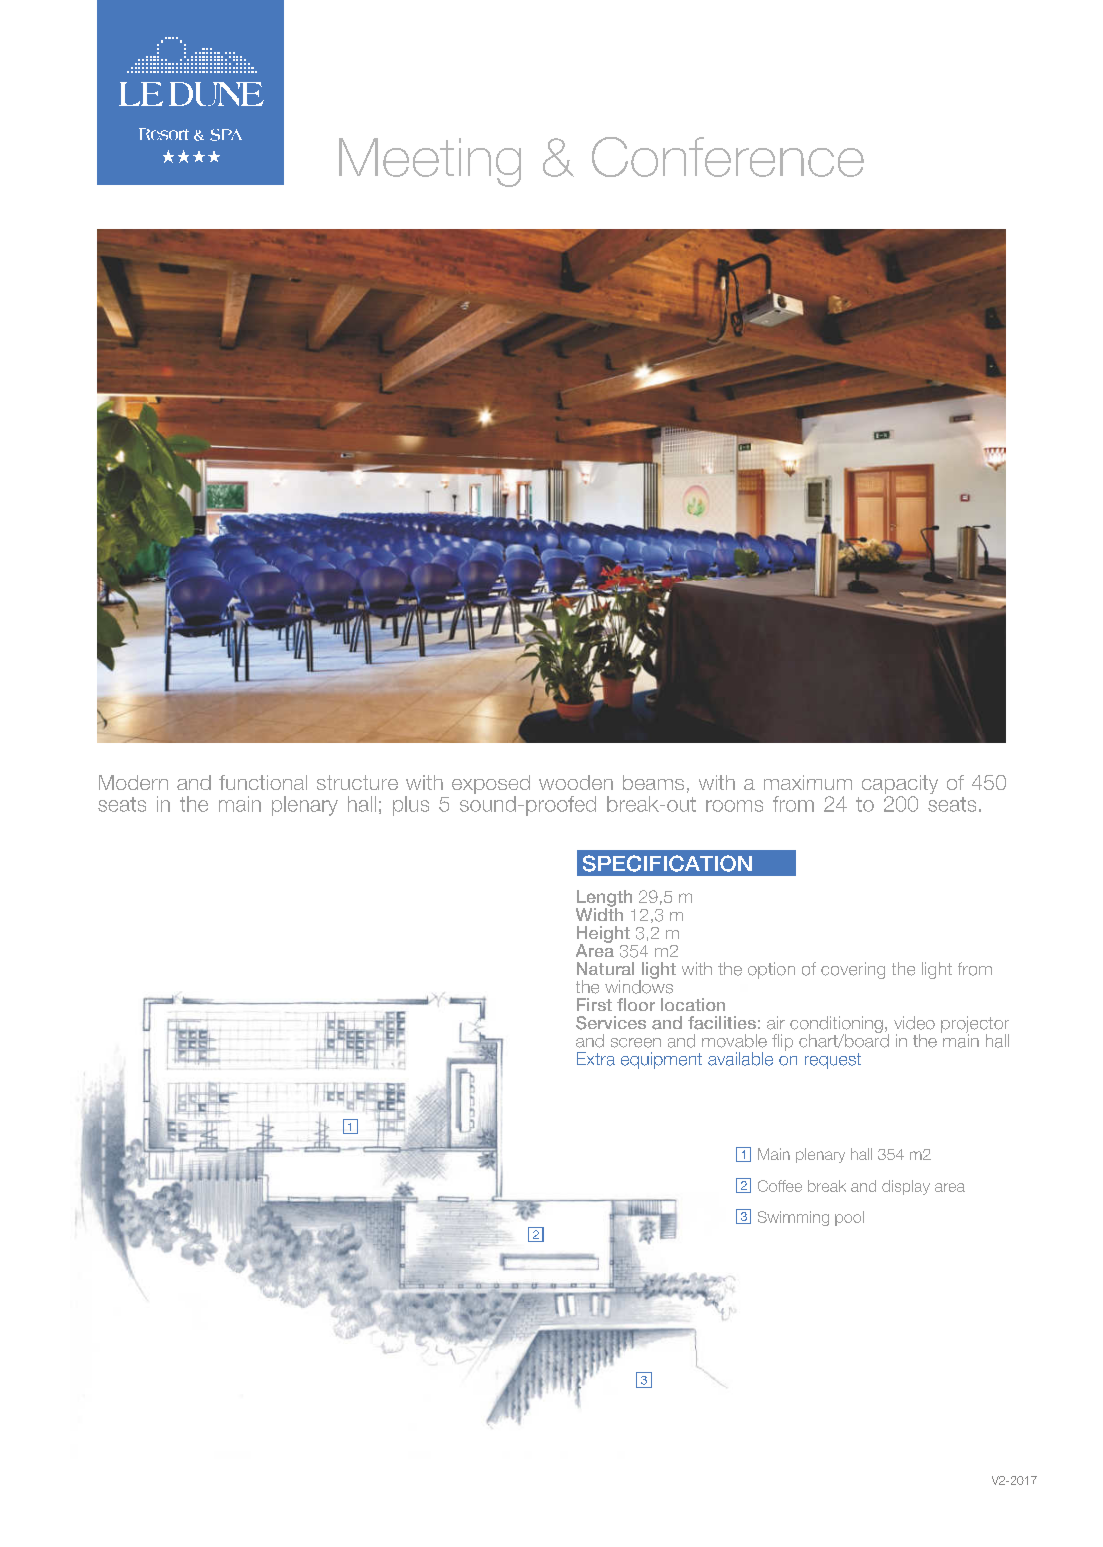 The image size is (1103, 1547). I want to click on functional, so click(263, 782).
